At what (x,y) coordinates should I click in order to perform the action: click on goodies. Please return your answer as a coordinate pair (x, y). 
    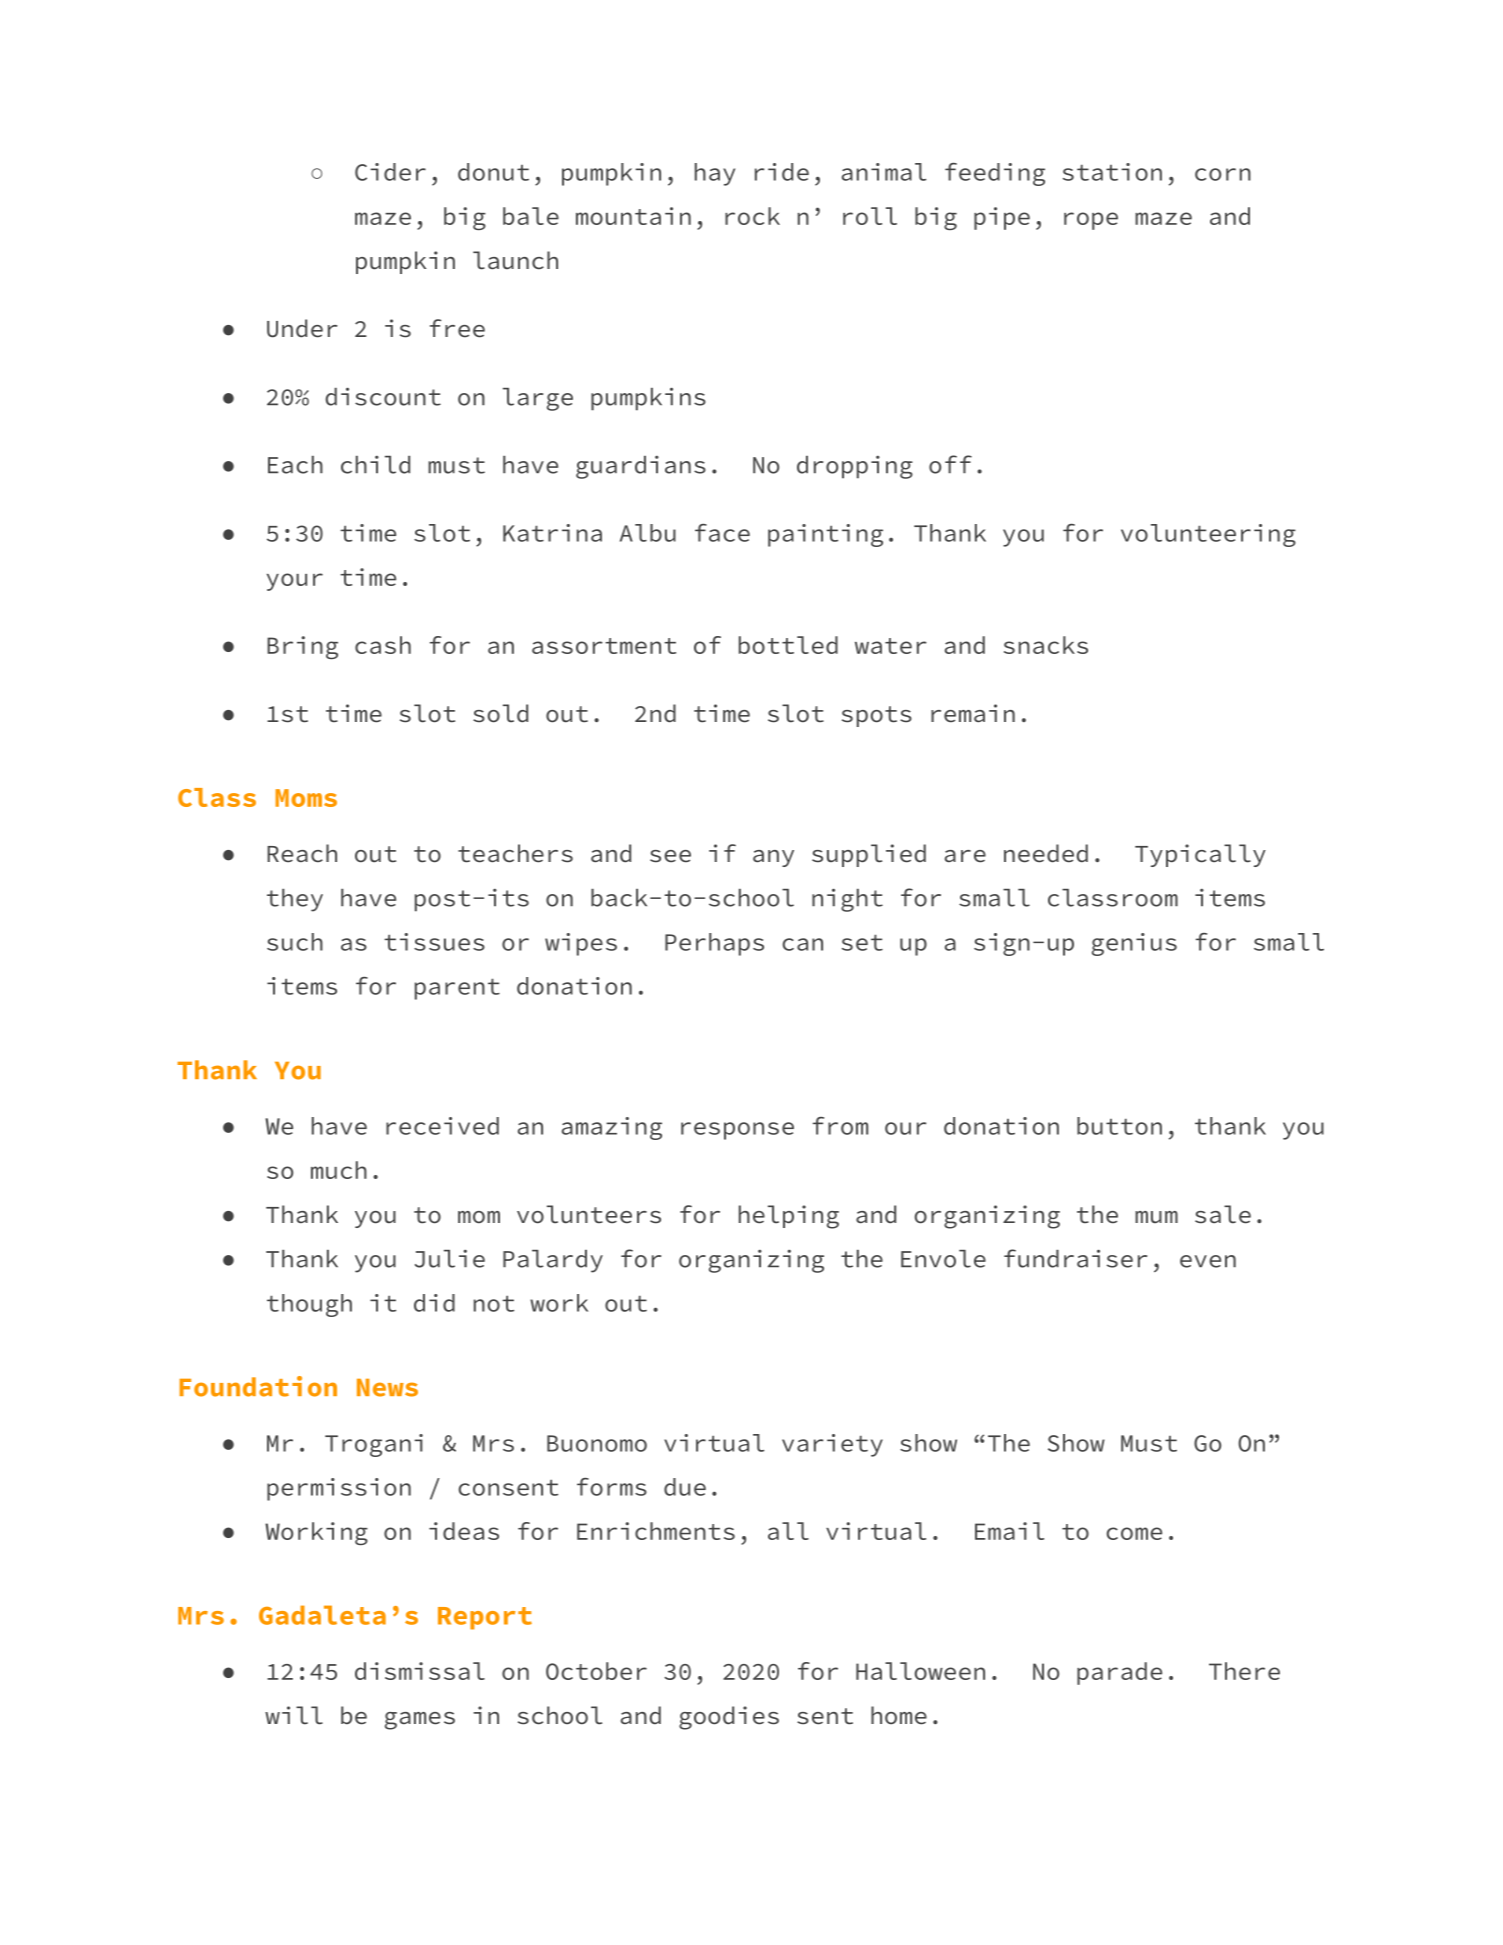
    Looking at the image, I should click on (729, 1718).
